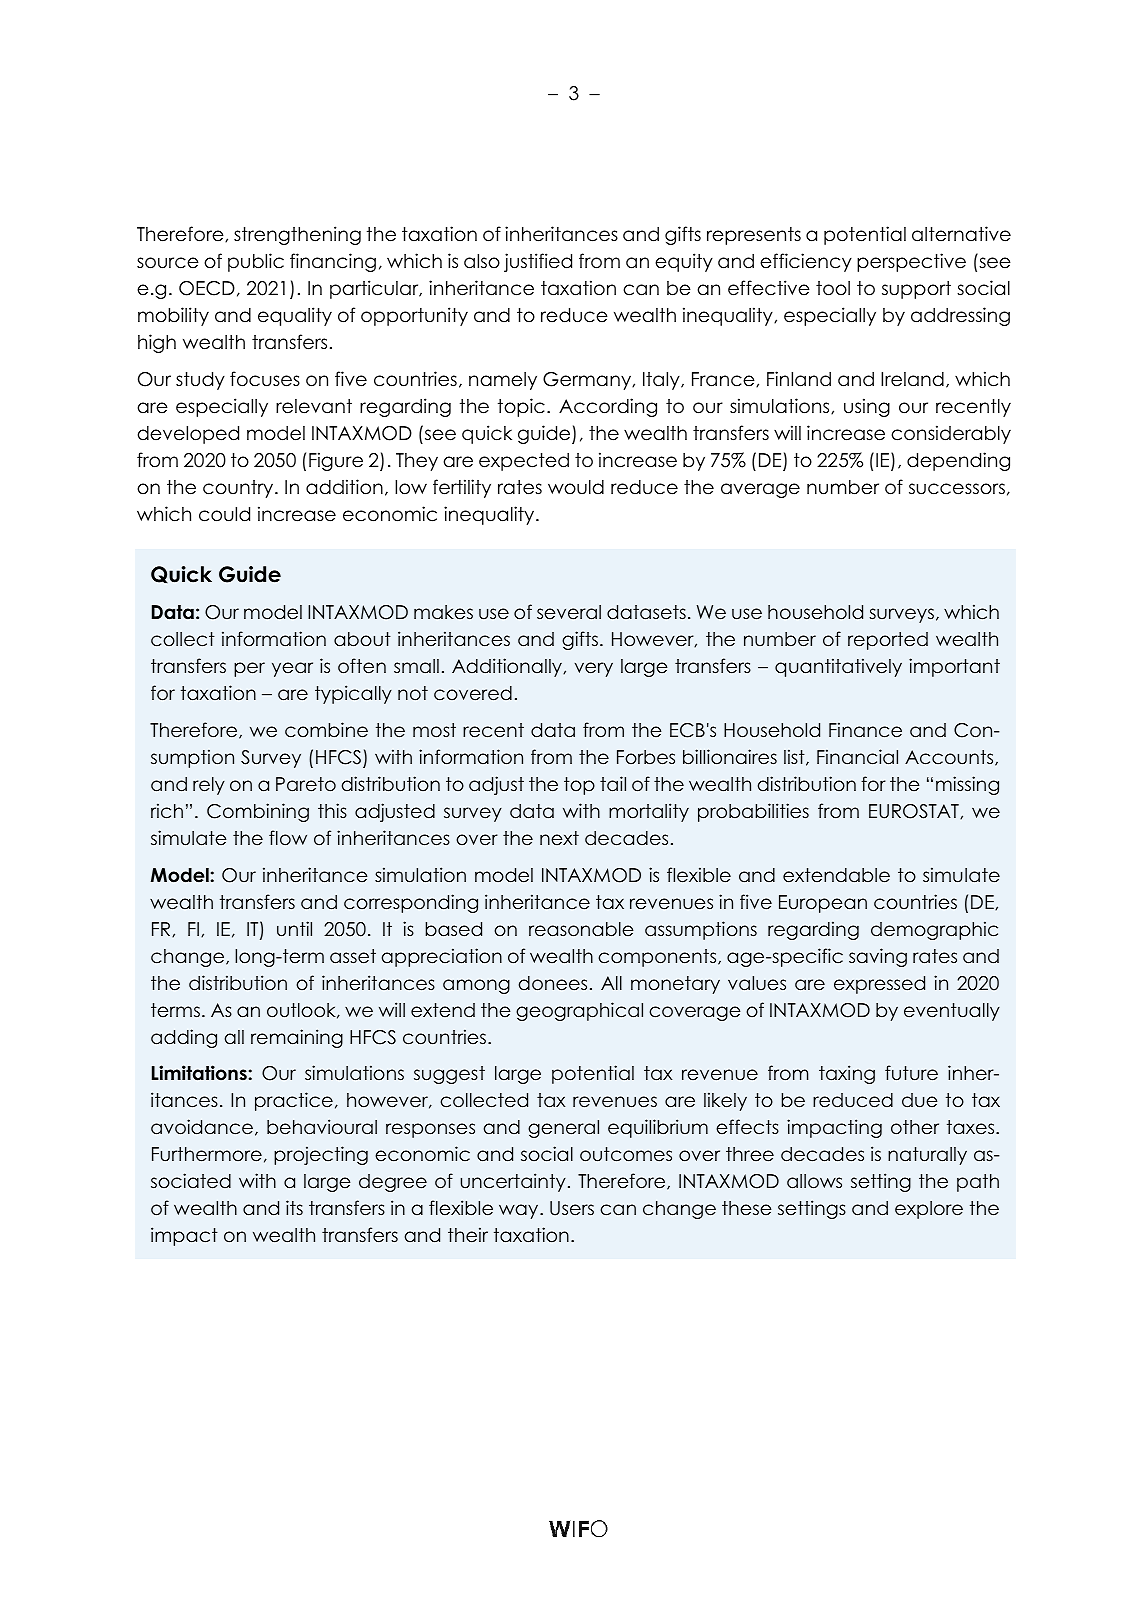 The image size is (1148, 1624). Describe the element at coordinates (957, 489) in the screenshot. I see `successors` at that location.
